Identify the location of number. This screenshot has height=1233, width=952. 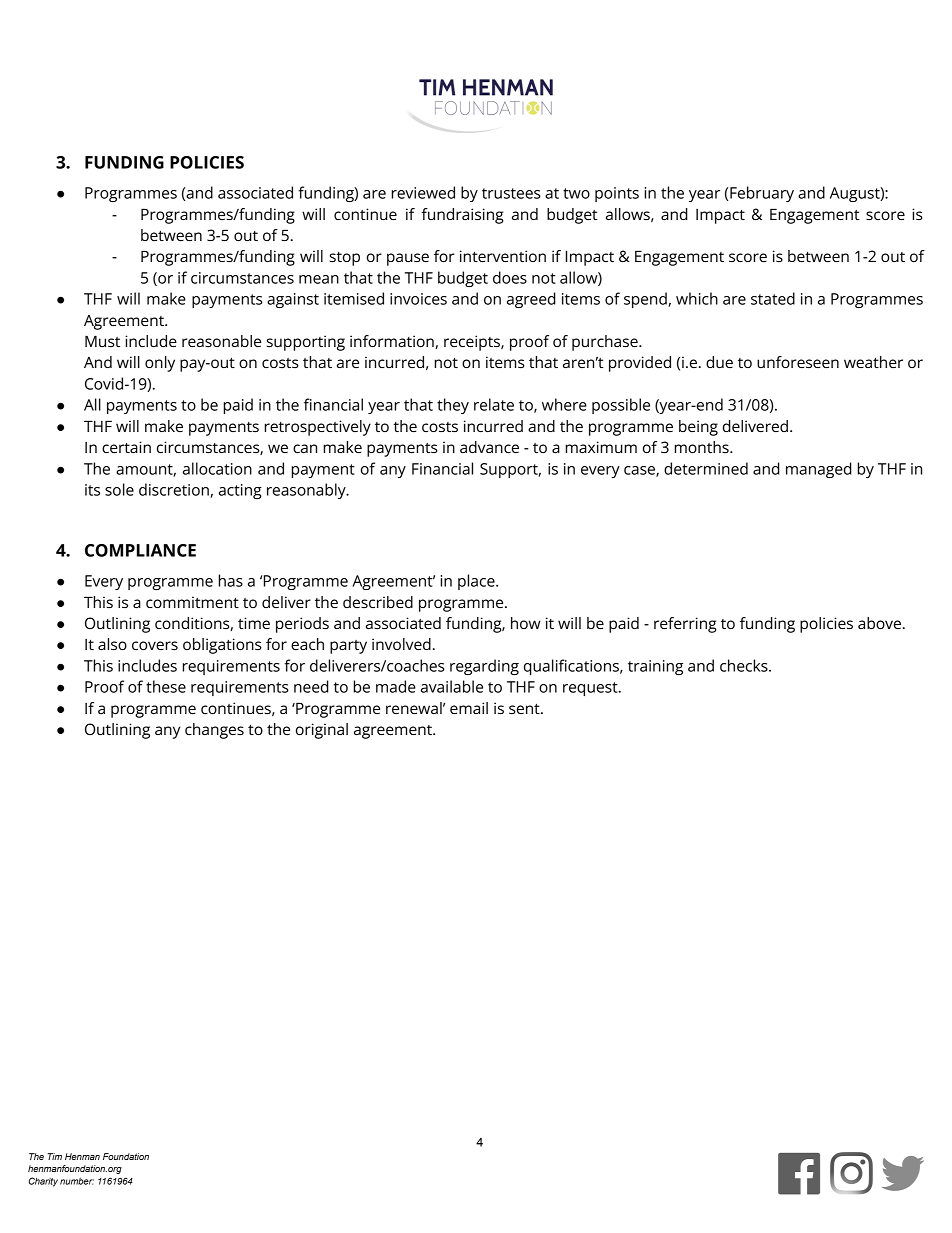
(77, 1181).
